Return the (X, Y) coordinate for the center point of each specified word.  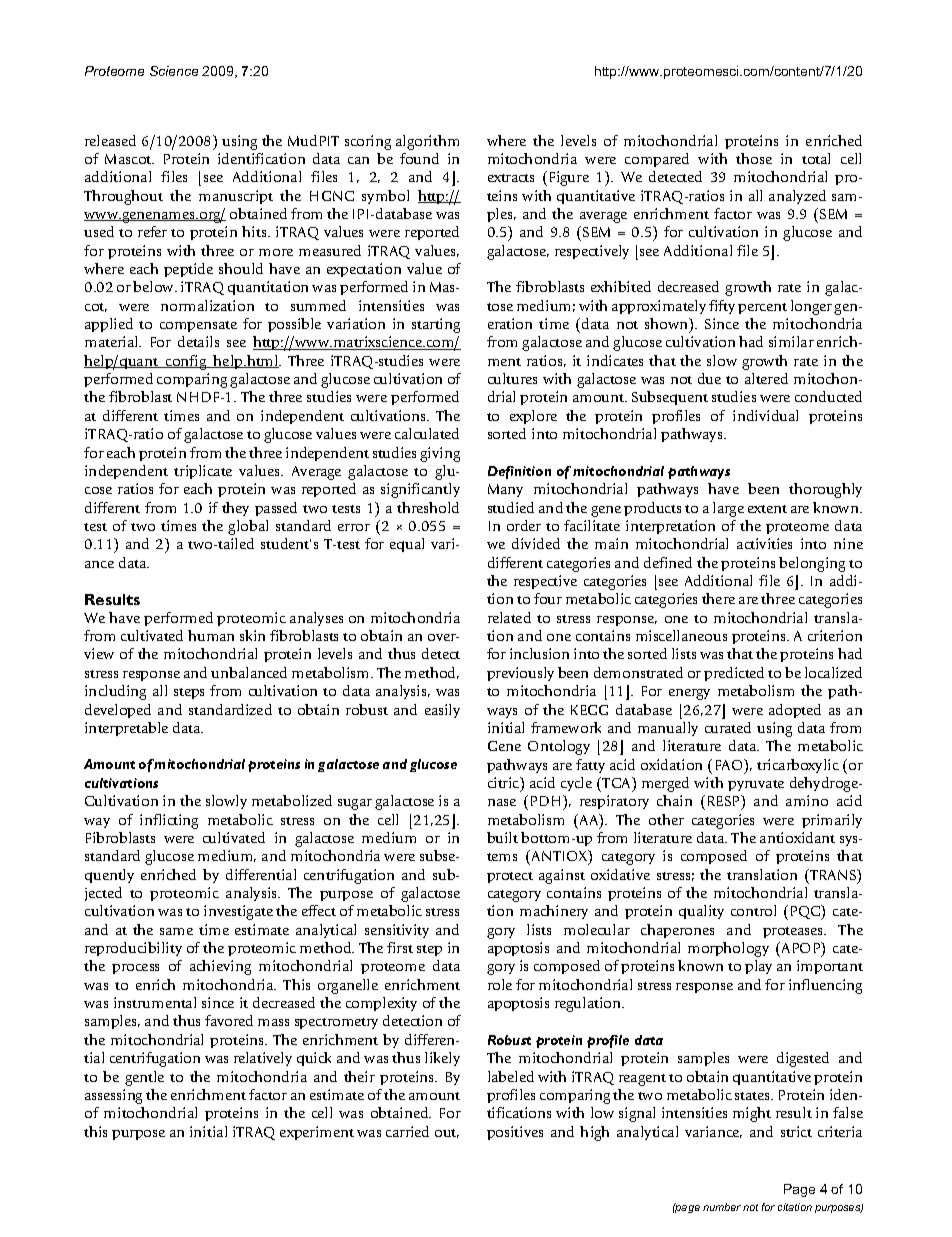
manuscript (236, 197)
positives (515, 1133)
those (754, 158)
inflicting (169, 821)
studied (511, 507)
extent (767, 509)
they (235, 509)
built (502, 837)
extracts (511, 178)
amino (807, 800)
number (722, 1207)
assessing (113, 1096)
